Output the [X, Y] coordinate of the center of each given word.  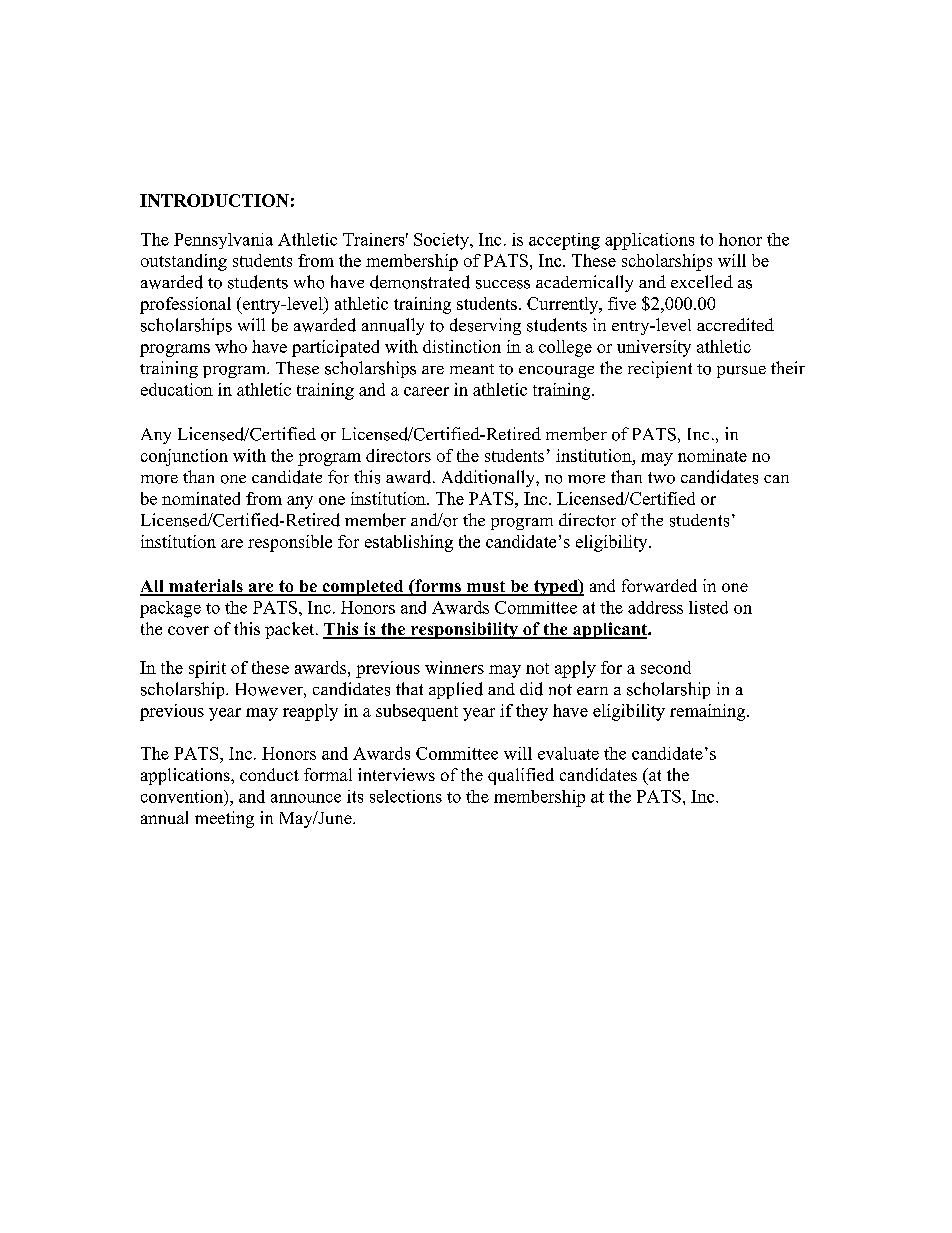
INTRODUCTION [214, 200]
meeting [224, 819]
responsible [290, 543]
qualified [521, 776]
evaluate [568, 753]
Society [442, 241]
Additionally [489, 478]
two [661, 478]
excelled [702, 281]
